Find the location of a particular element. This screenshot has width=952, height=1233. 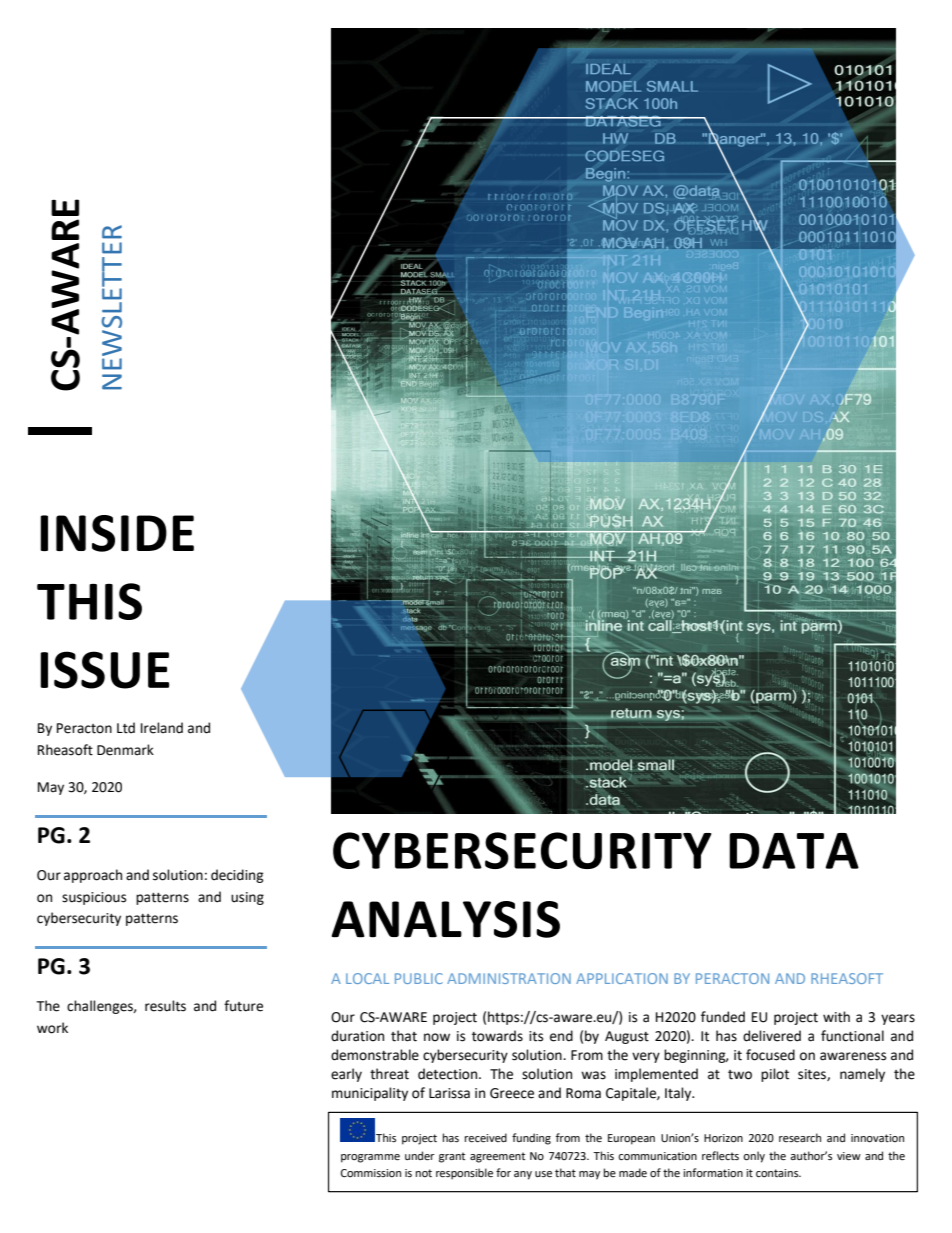

programme is located at coordinates (370, 1158).
